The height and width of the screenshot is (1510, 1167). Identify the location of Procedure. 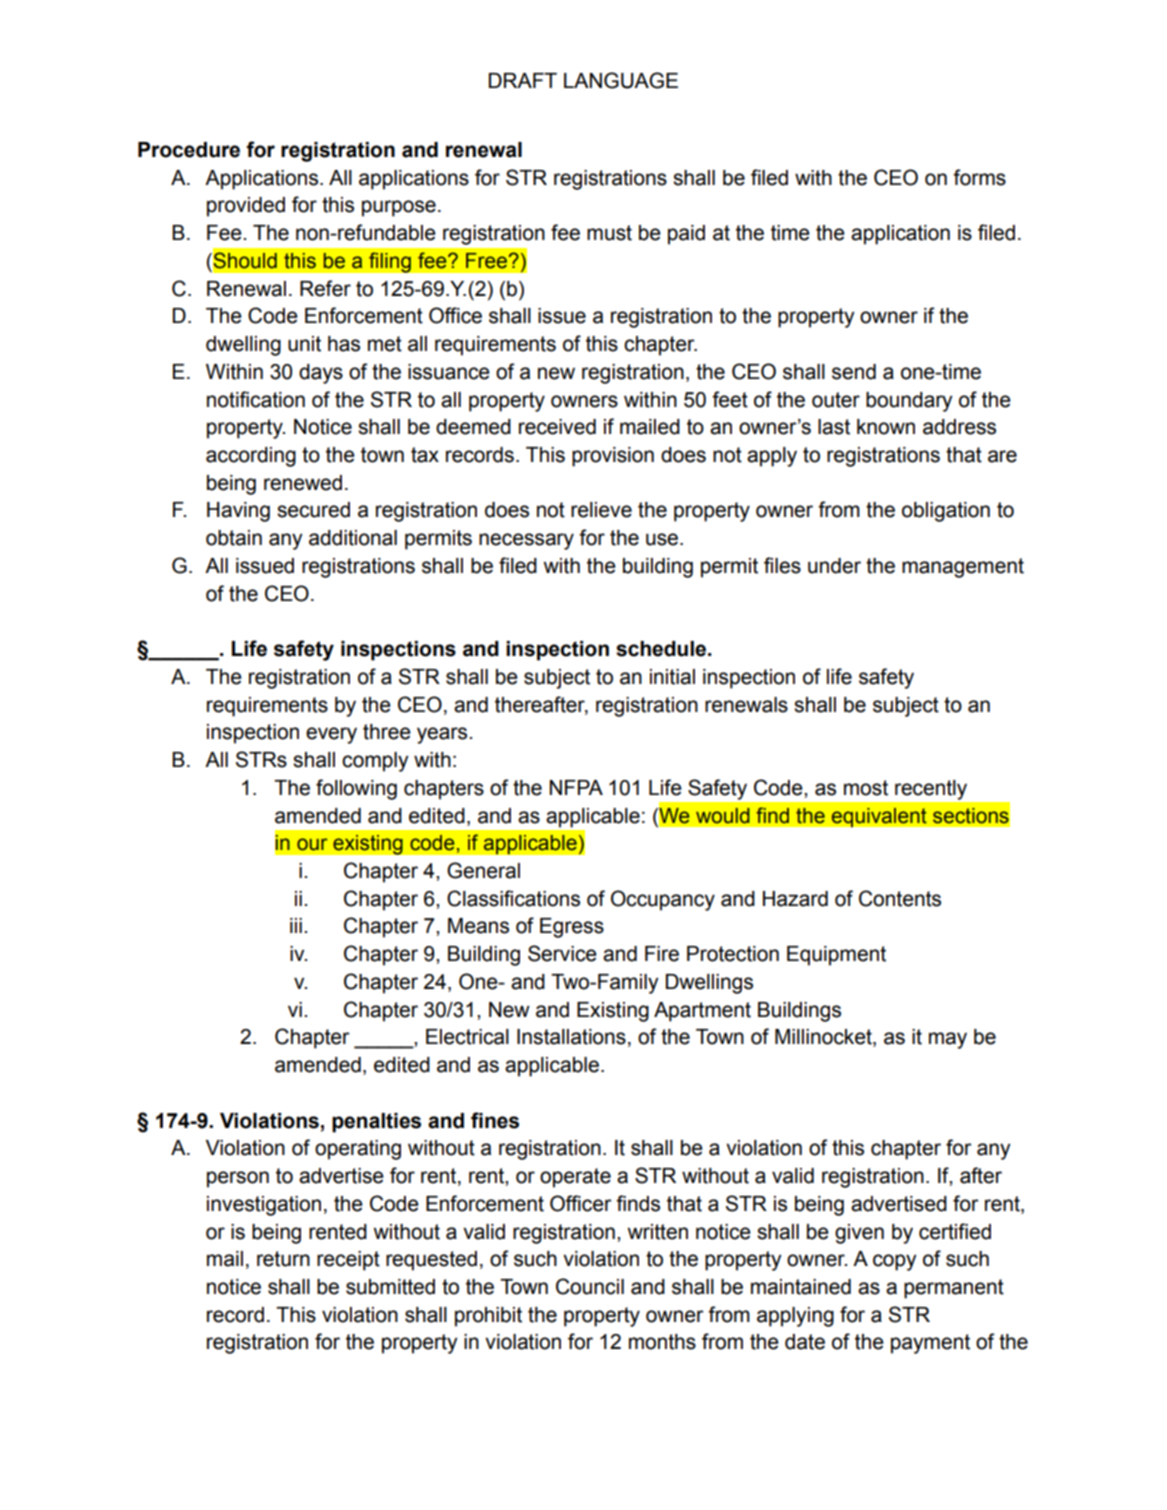
(189, 150).
